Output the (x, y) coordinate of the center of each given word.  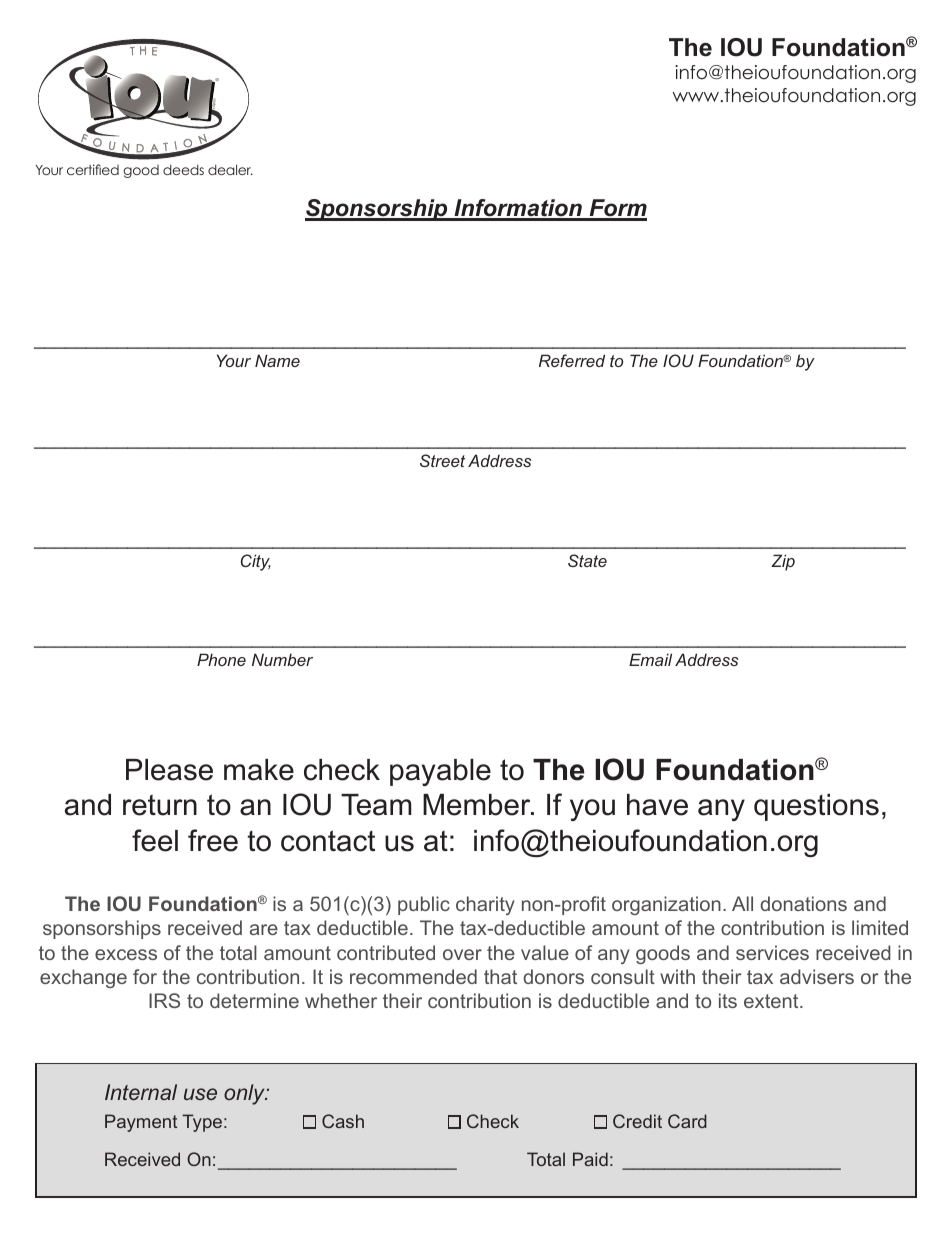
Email (650, 659)
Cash (343, 1121)
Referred (572, 360)
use (200, 1094)
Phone (221, 659)
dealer (230, 169)
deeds (183, 169)
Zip (783, 562)
